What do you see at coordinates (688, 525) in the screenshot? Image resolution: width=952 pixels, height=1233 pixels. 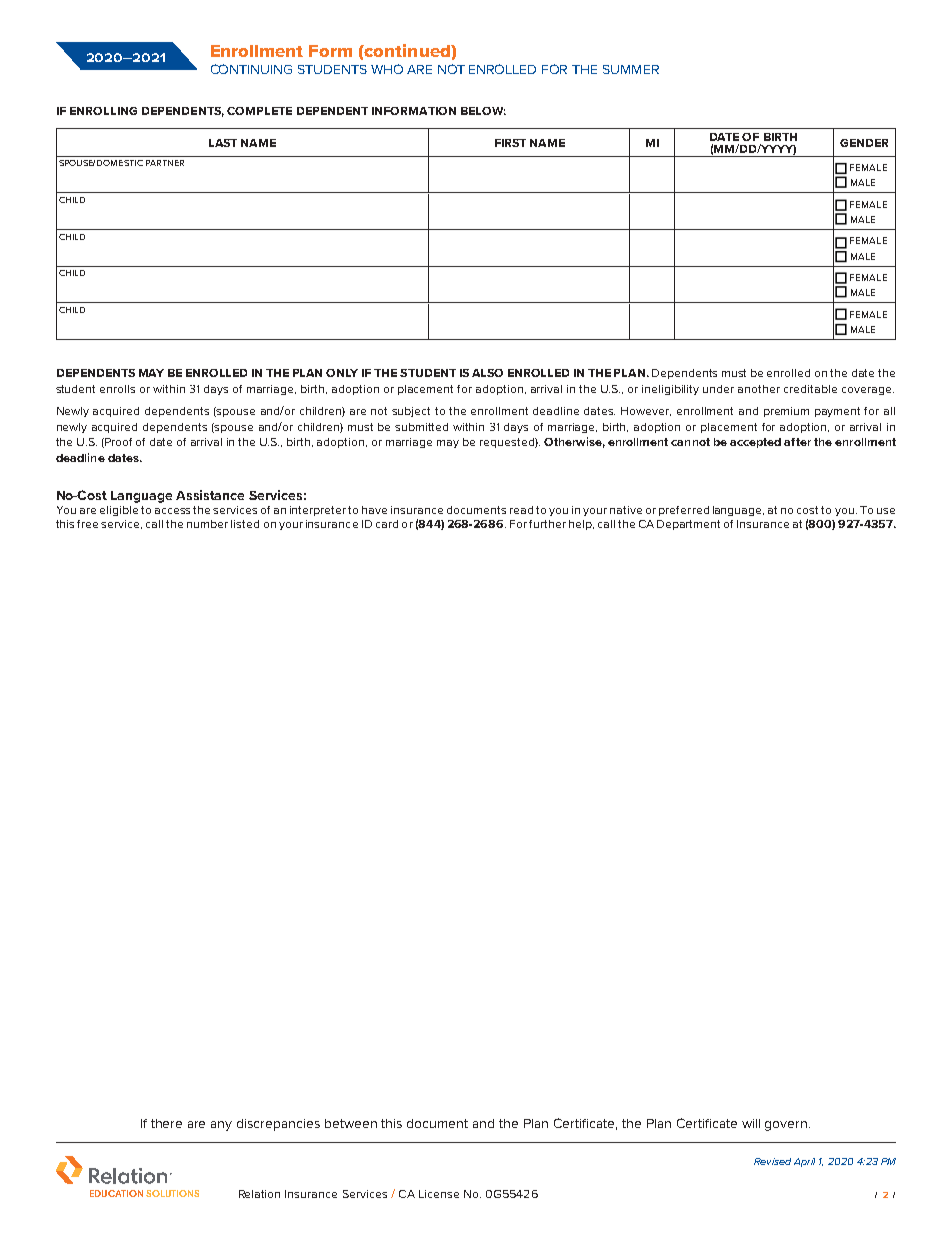 I see `Department` at bounding box center [688, 525].
